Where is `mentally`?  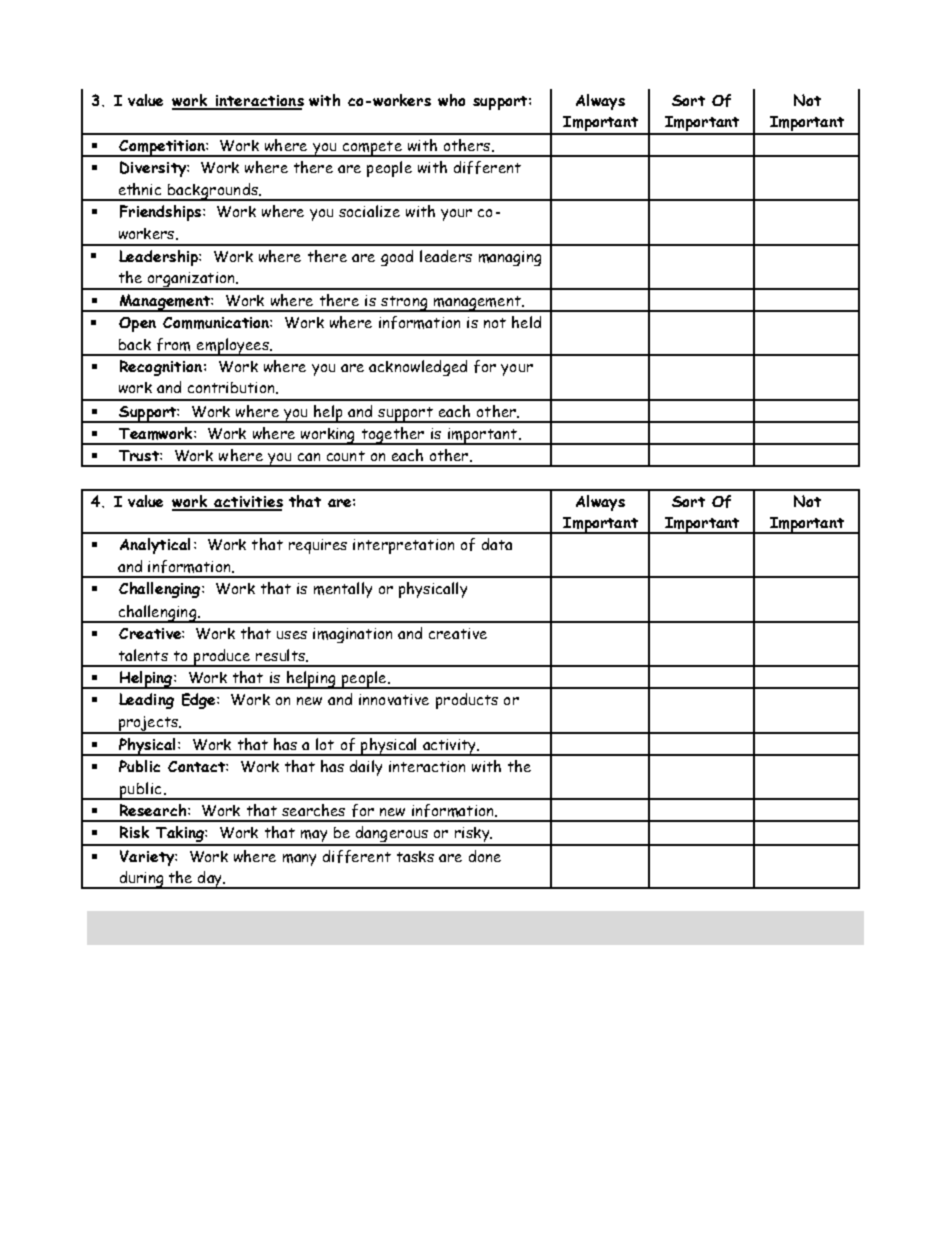
mentally is located at coordinates (343, 590).
